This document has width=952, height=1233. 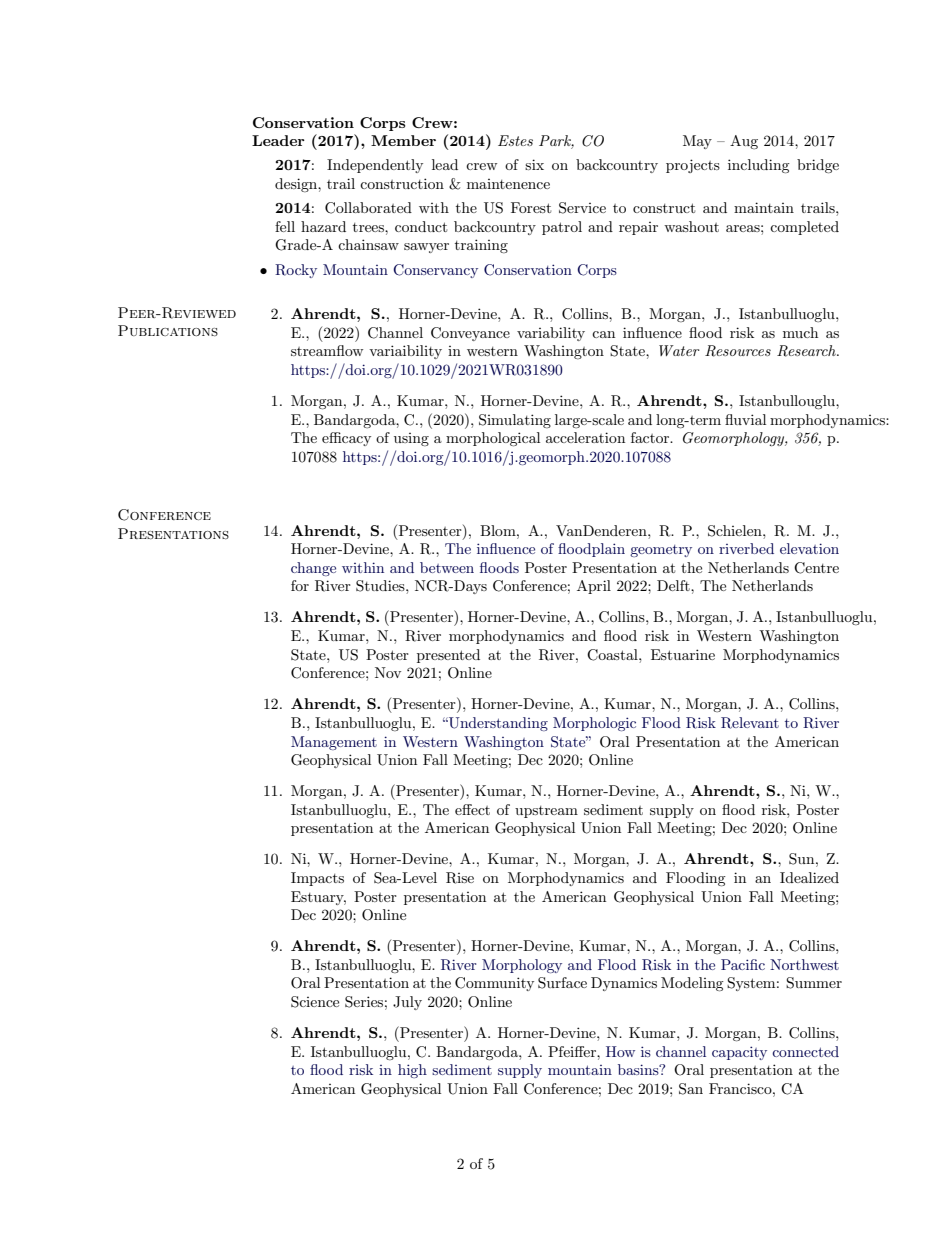 What do you see at coordinates (759, 166) in the document?
I see `including` at bounding box center [759, 166].
